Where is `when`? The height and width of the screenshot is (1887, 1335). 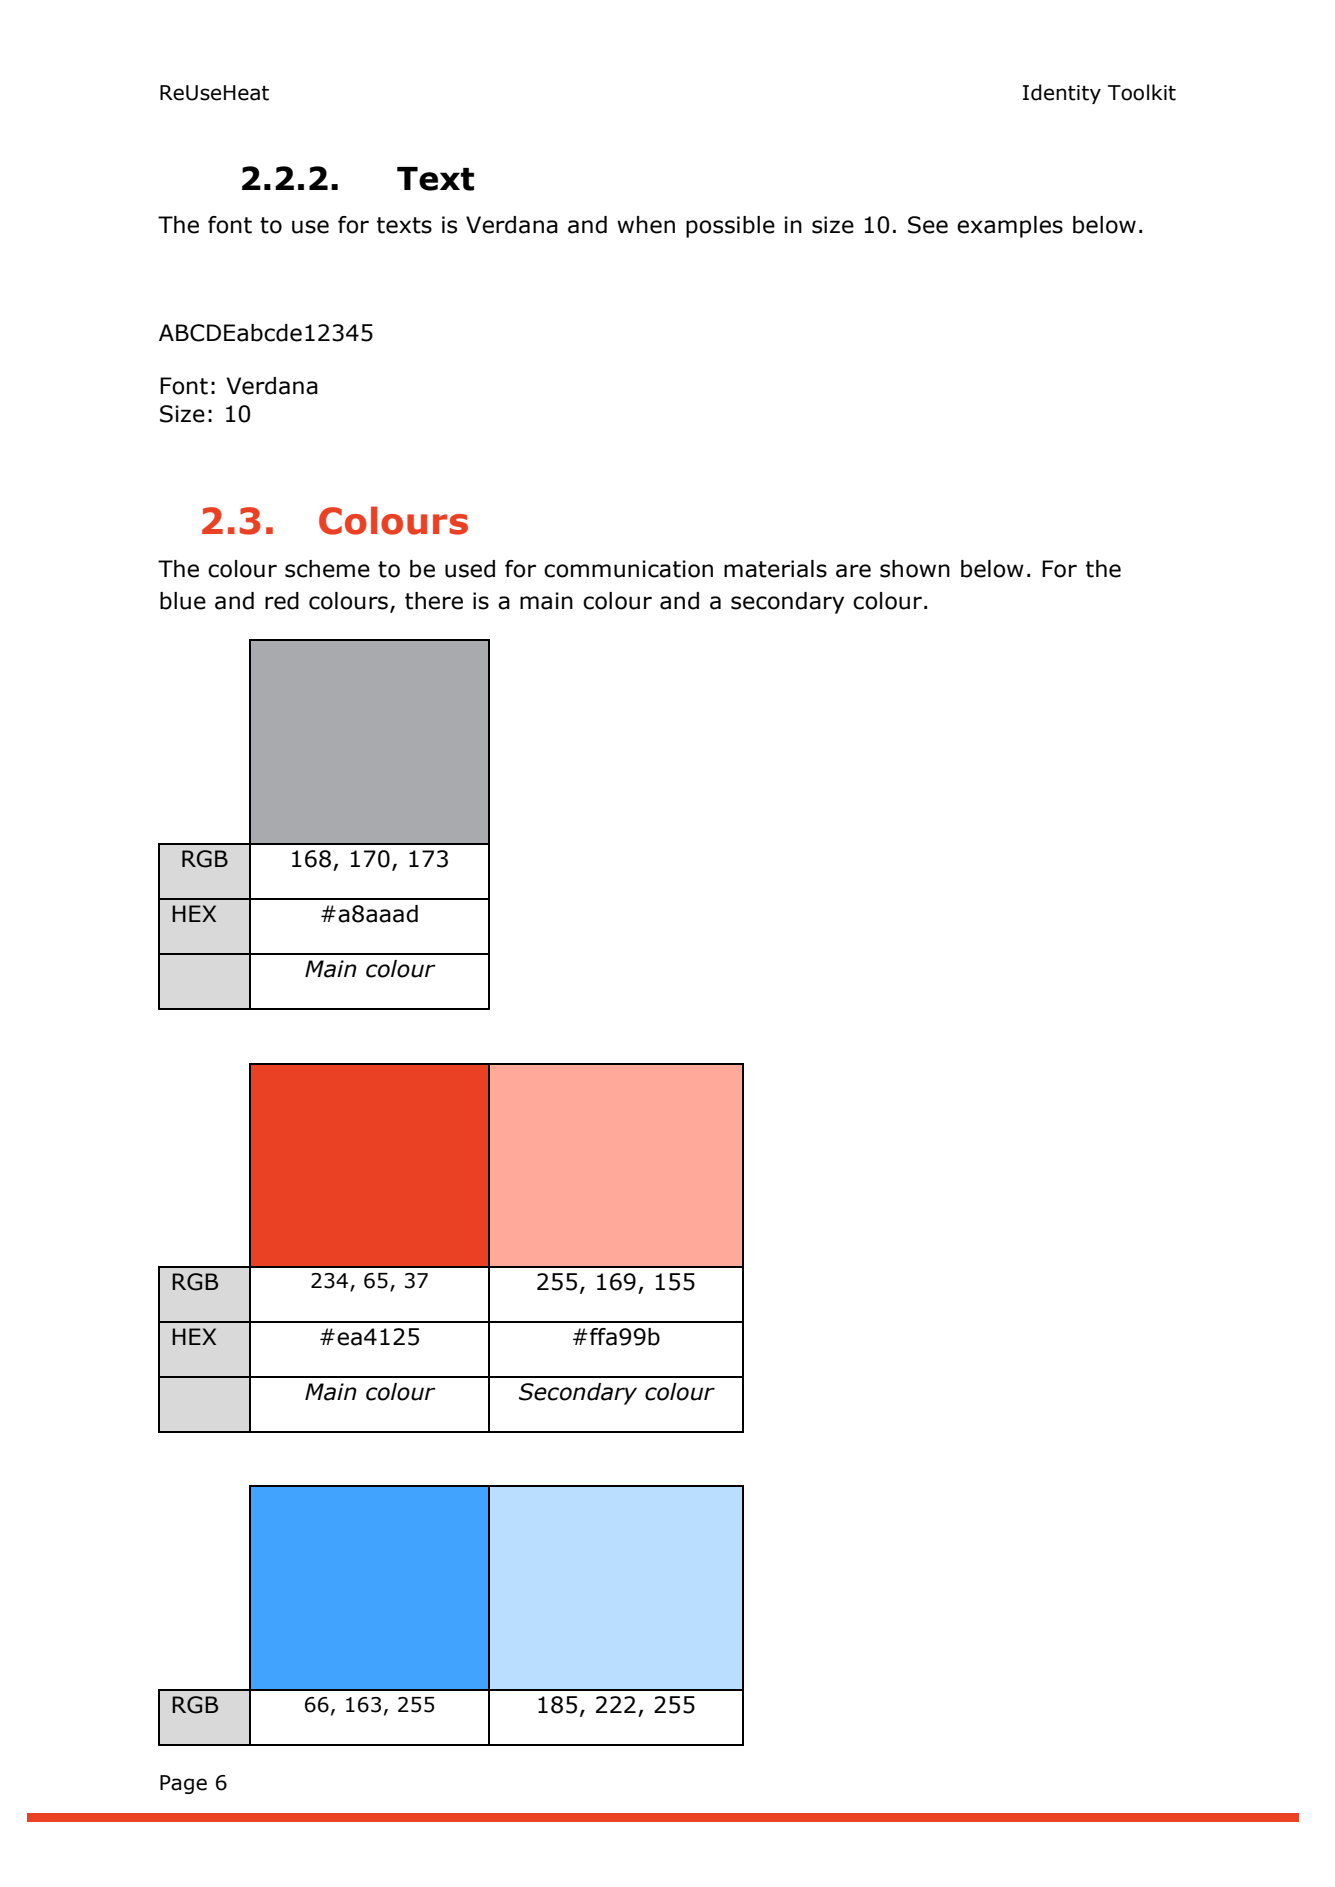
when is located at coordinates (646, 225).
